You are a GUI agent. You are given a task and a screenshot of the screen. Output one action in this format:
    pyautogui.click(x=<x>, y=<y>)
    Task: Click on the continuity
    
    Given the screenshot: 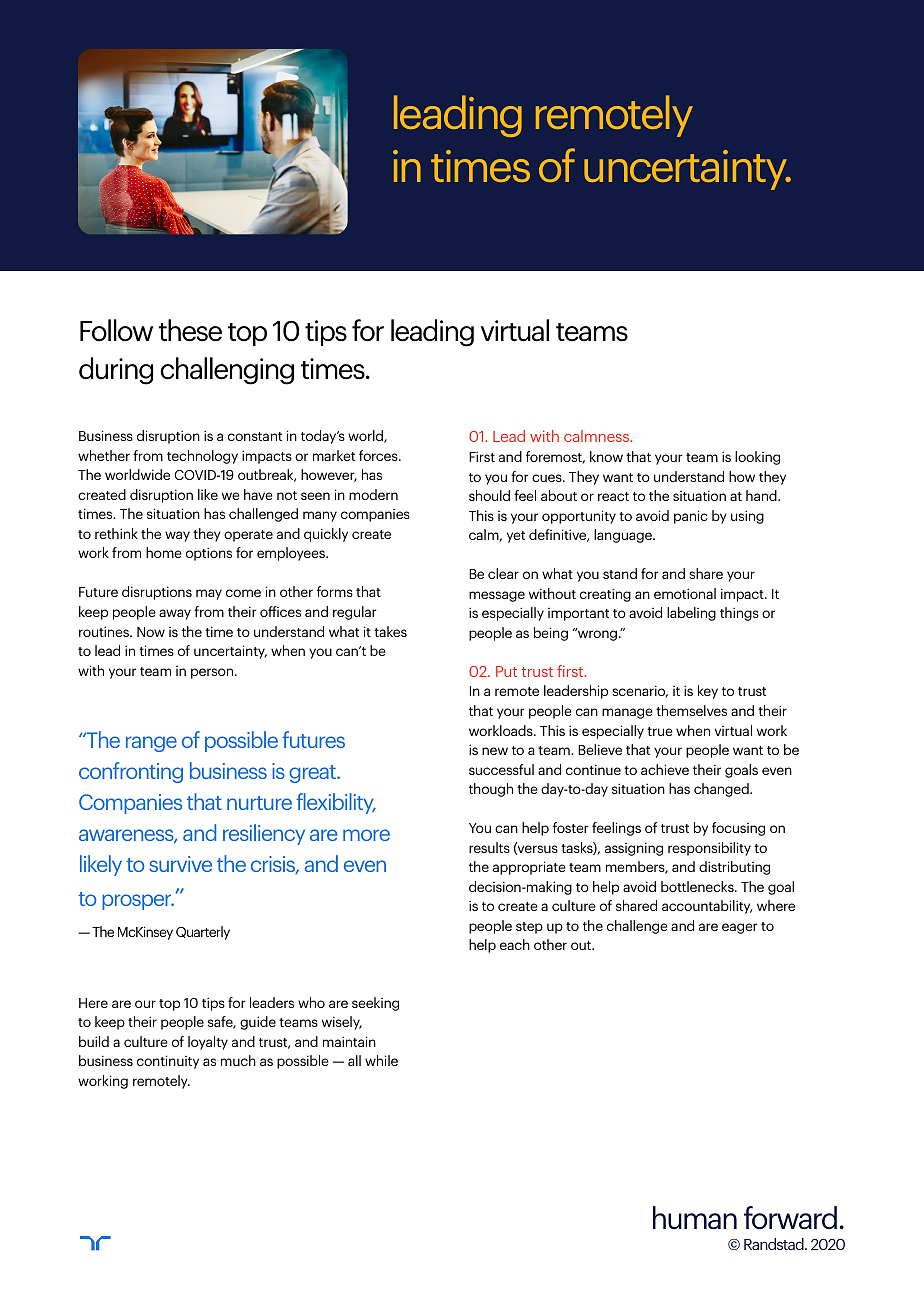 What is the action you would take?
    pyautogui.click(x=168, y=1062)
